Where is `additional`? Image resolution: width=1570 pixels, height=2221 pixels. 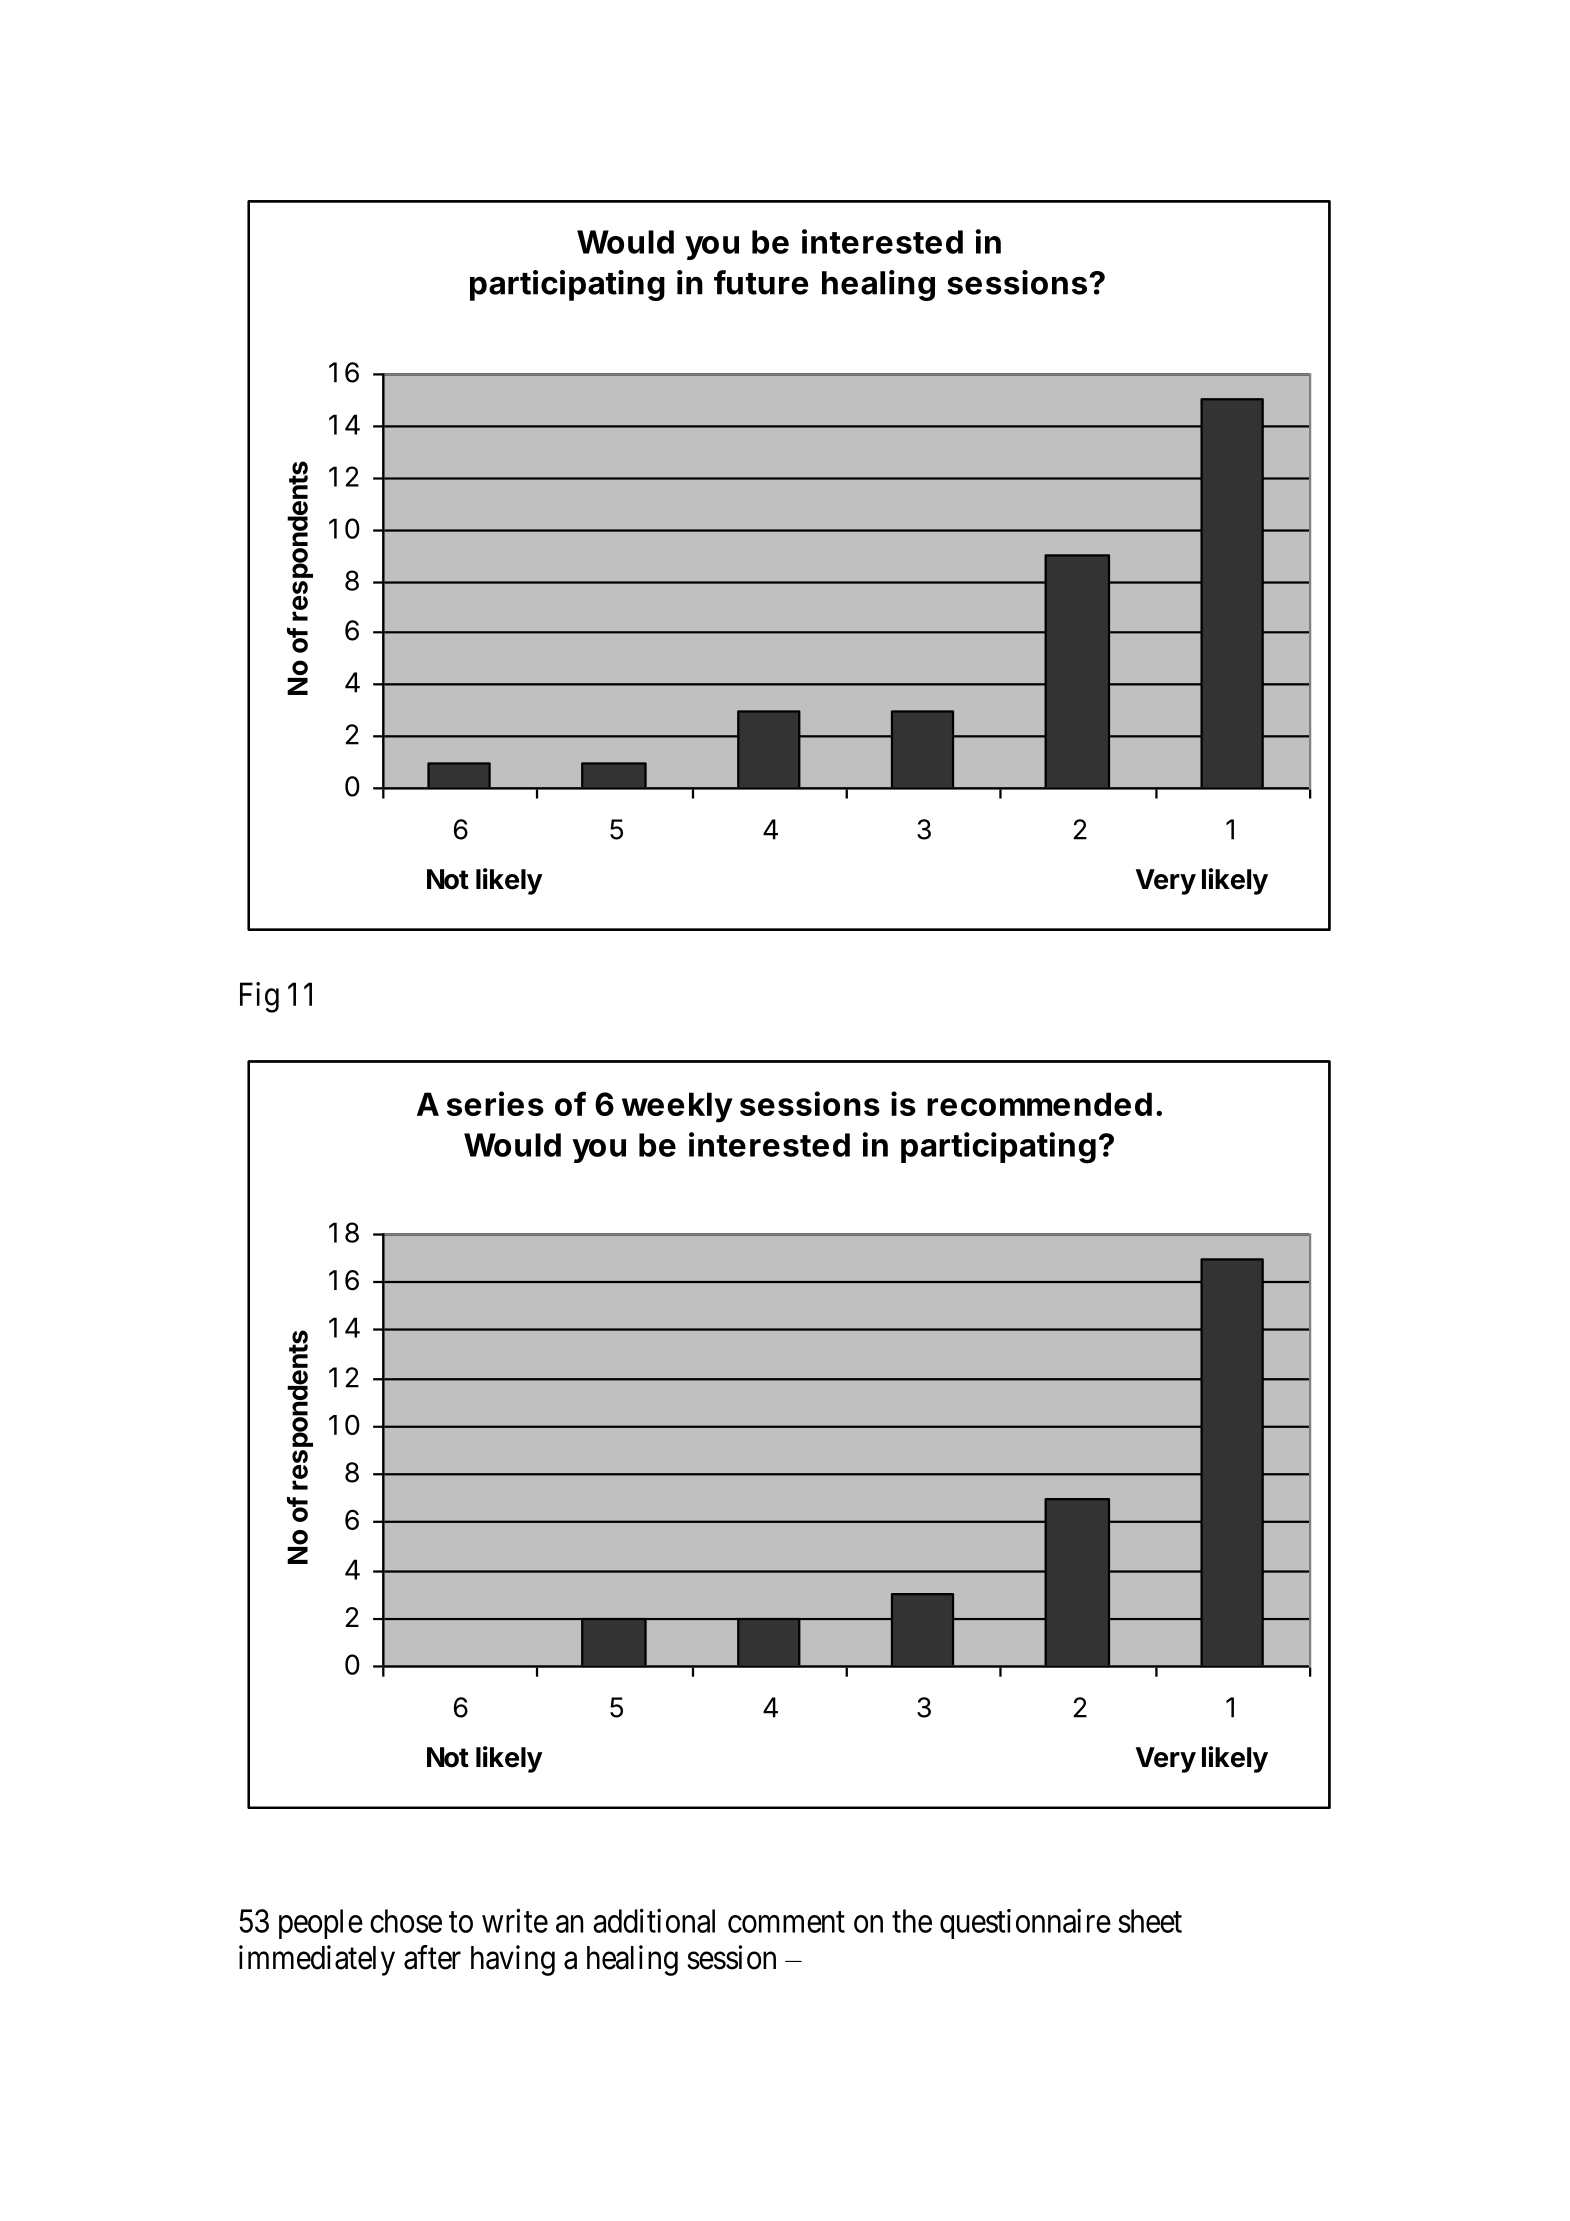
additional is located at coordinates (654, 1921).
